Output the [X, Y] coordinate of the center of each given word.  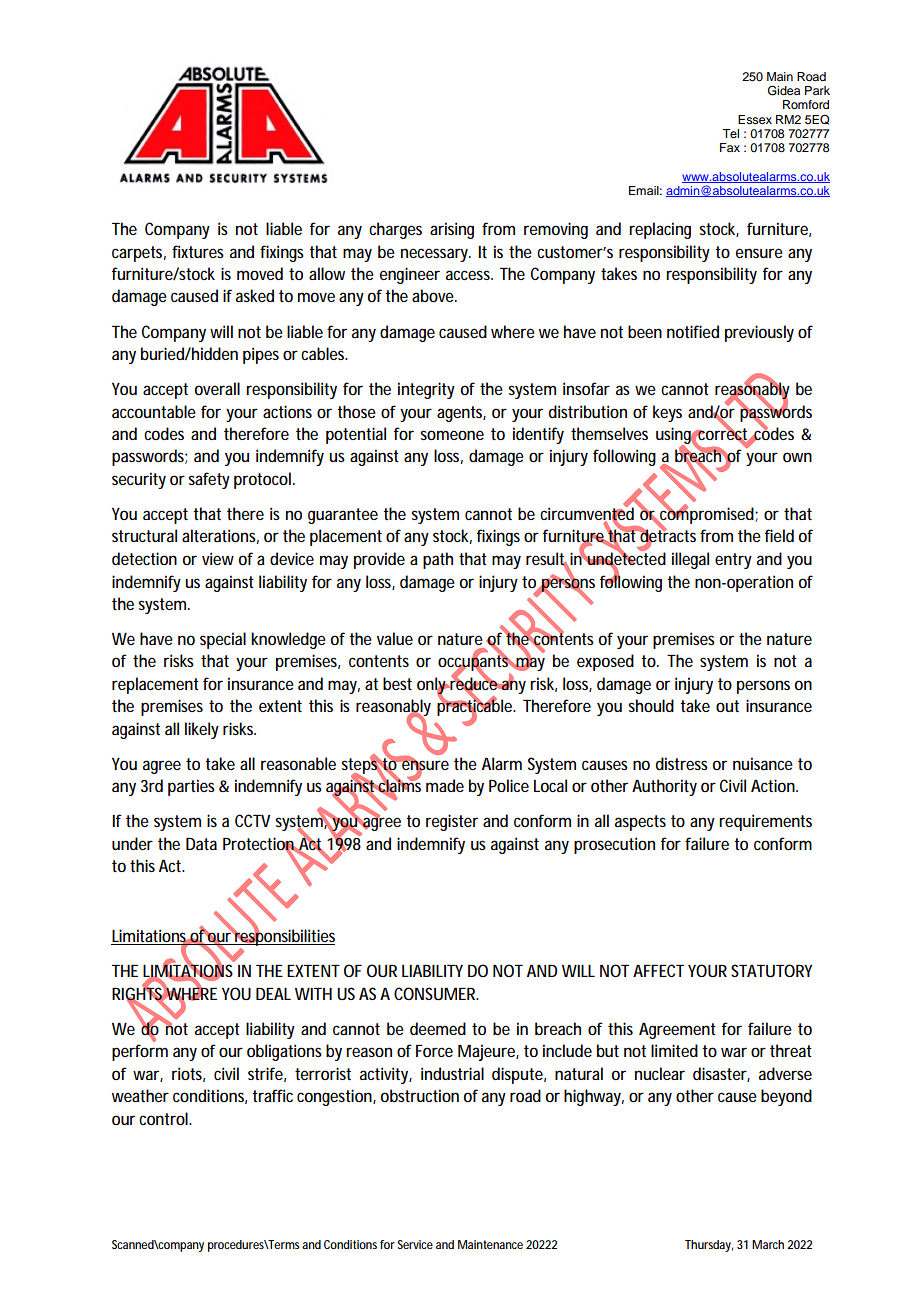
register [452, 822]
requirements [765, 822]
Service [415, 1244]
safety [209, 480]
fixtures [198, 251]
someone [452, 435]
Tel [730, 133]
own [797, 457]
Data [201, 844]
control [164, 1118]
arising [452, 230]
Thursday [709, 1246]
